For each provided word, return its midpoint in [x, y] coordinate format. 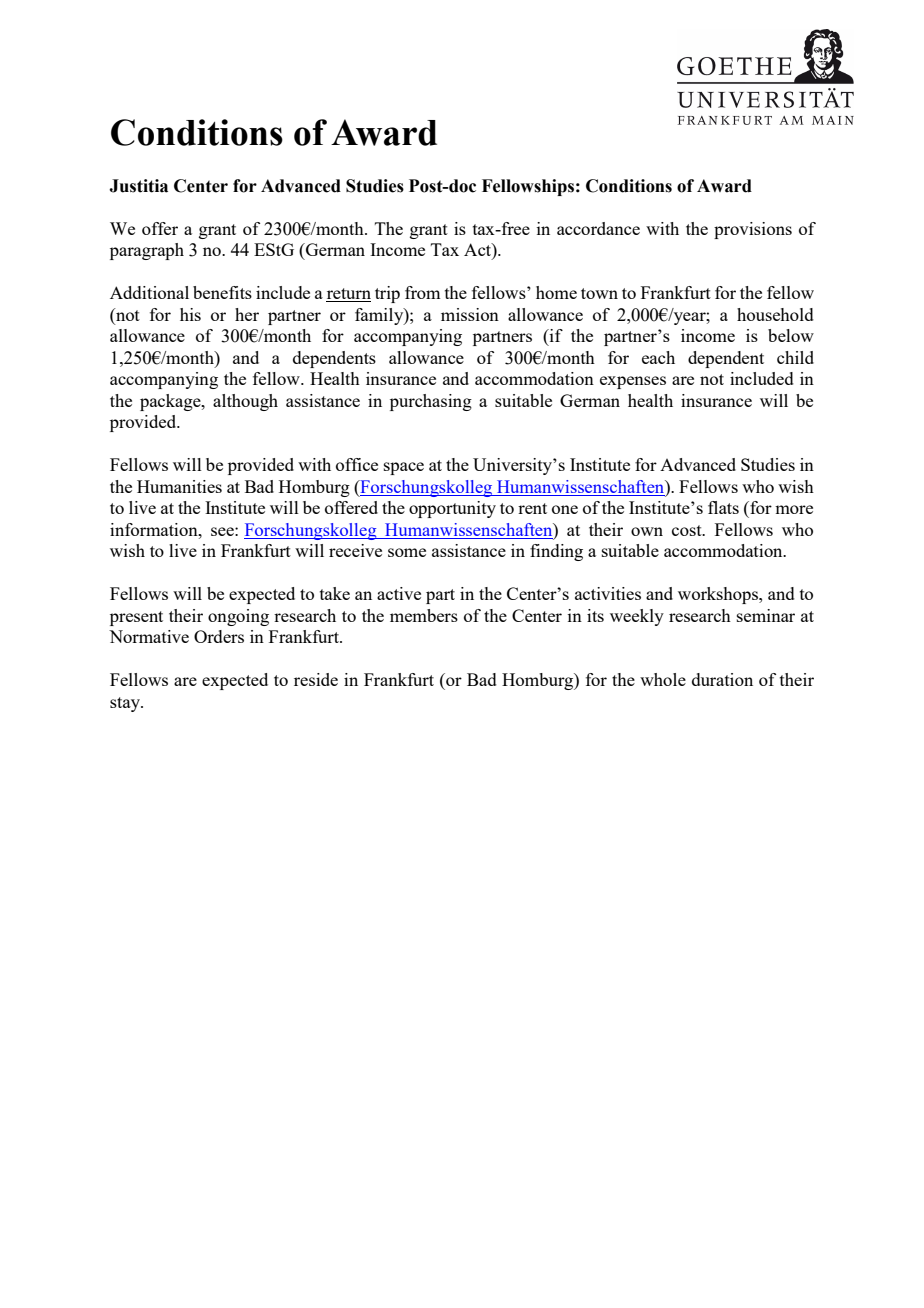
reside [316, 679]
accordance [598, 228]
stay [126, 704]
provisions [753, 230]
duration [722, 679]
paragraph [147, 251]
